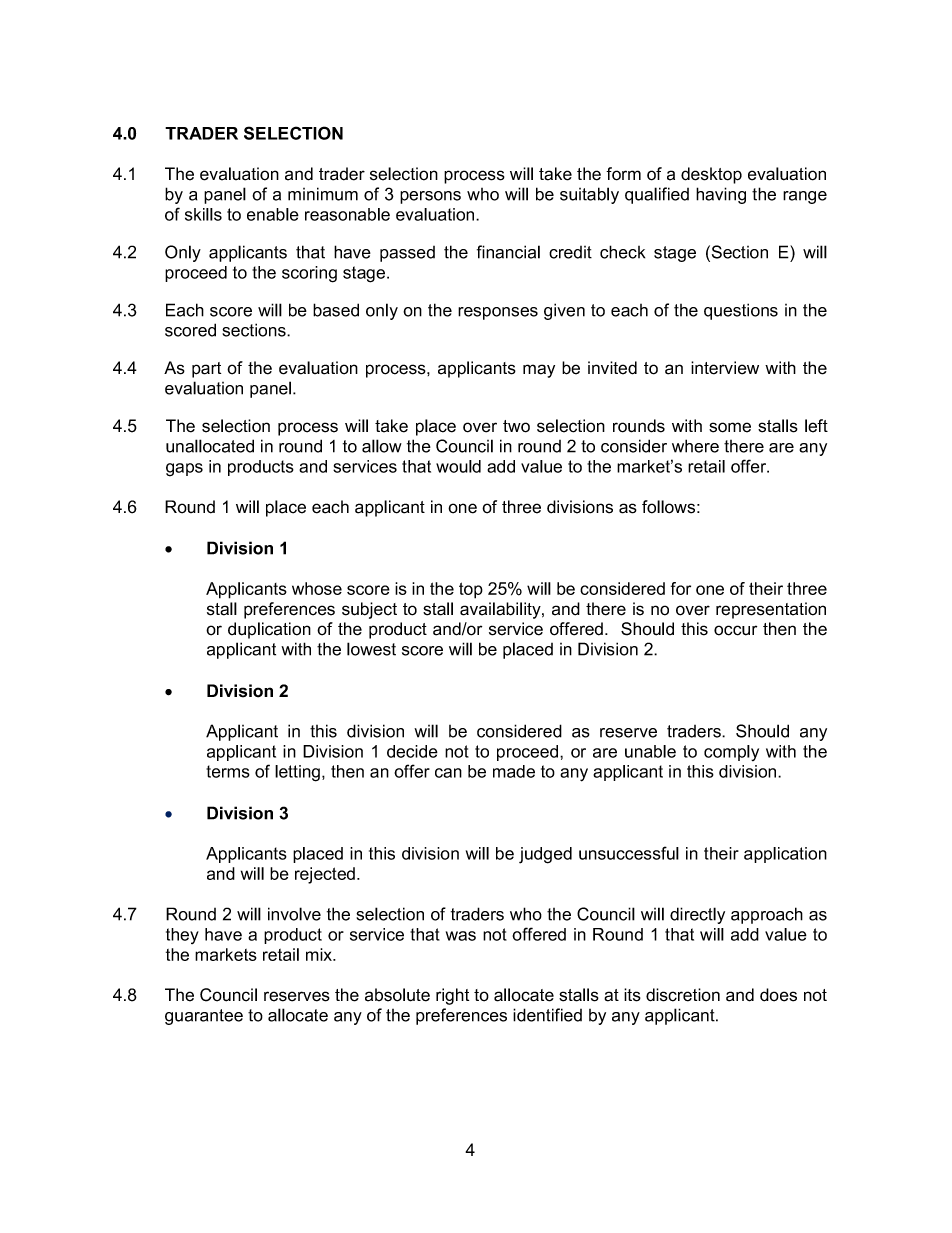 This screenshot has width=952, height=1233. I want to click on comply, so click(731, 753).
